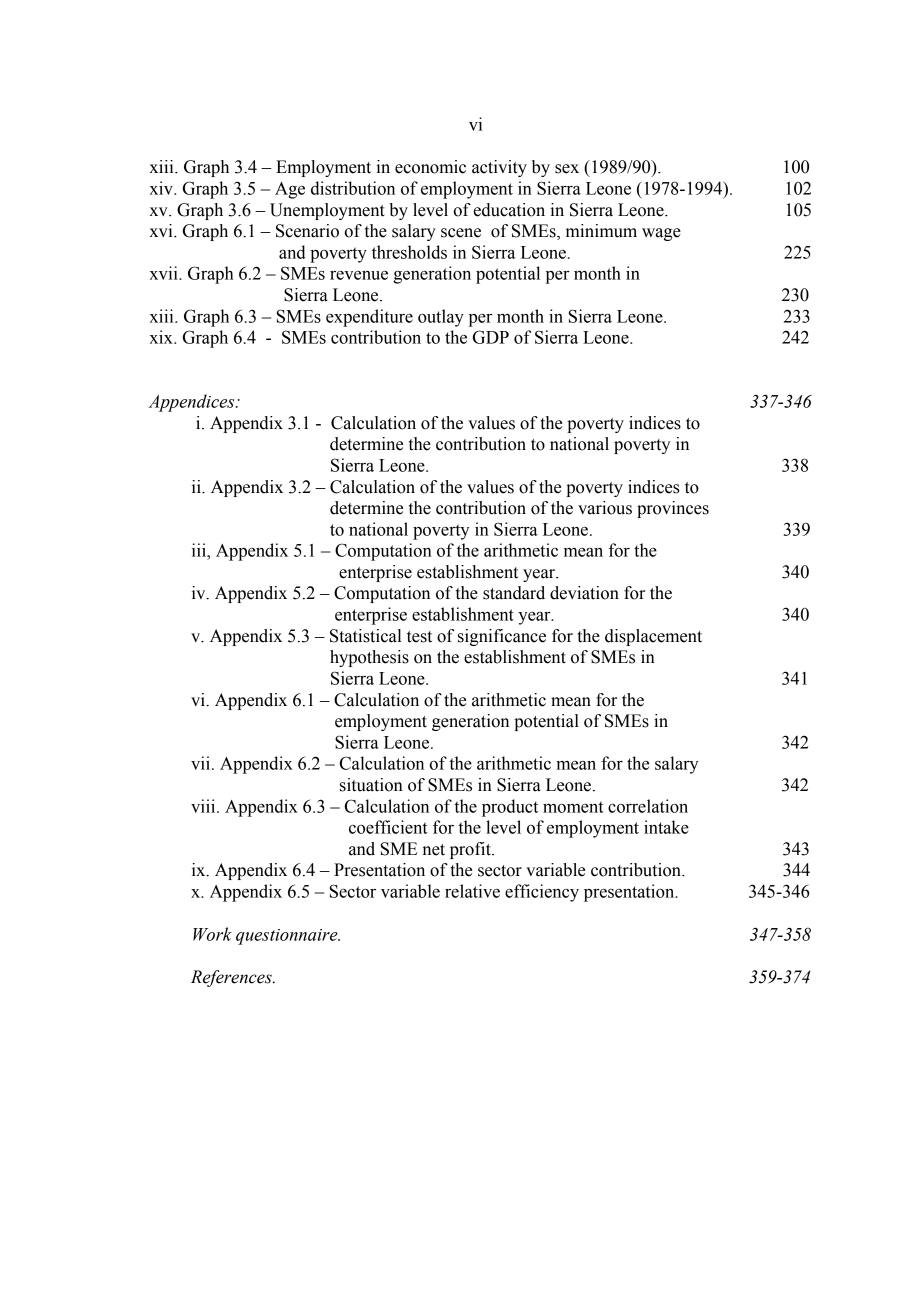 Image resolution: width=924 pixels, height=1307 pixels. I want to click on deviation, so click(584, 593).
